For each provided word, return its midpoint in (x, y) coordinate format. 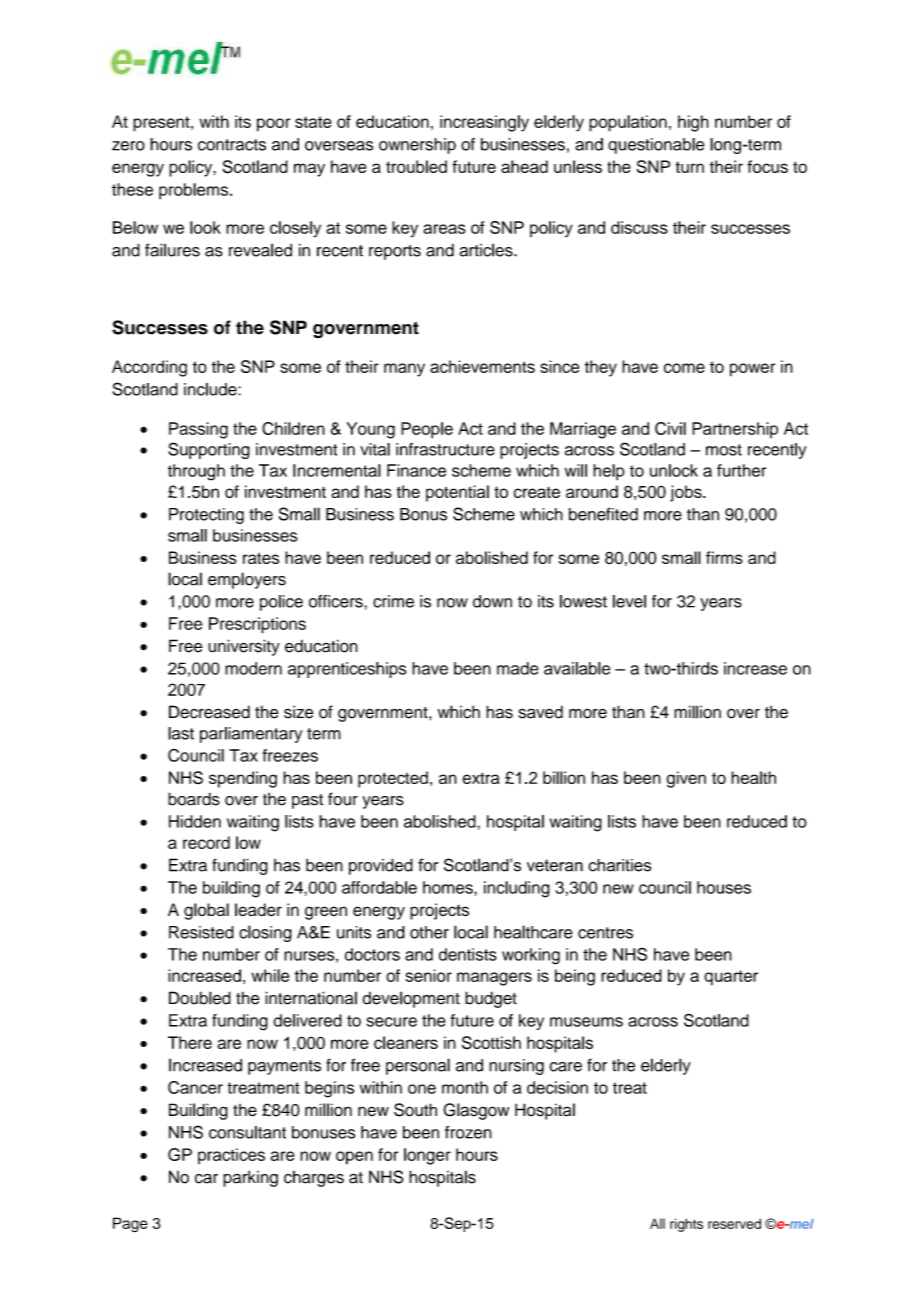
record (206, 842)
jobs (687, 493)
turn (690, 167)
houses (724, 887)
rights (686, 1225)
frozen (468, 1132)
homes (449, 887)
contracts (232, 145)
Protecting (206, 516)
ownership (417, 146)
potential (457, 493)
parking (250, 1178)
